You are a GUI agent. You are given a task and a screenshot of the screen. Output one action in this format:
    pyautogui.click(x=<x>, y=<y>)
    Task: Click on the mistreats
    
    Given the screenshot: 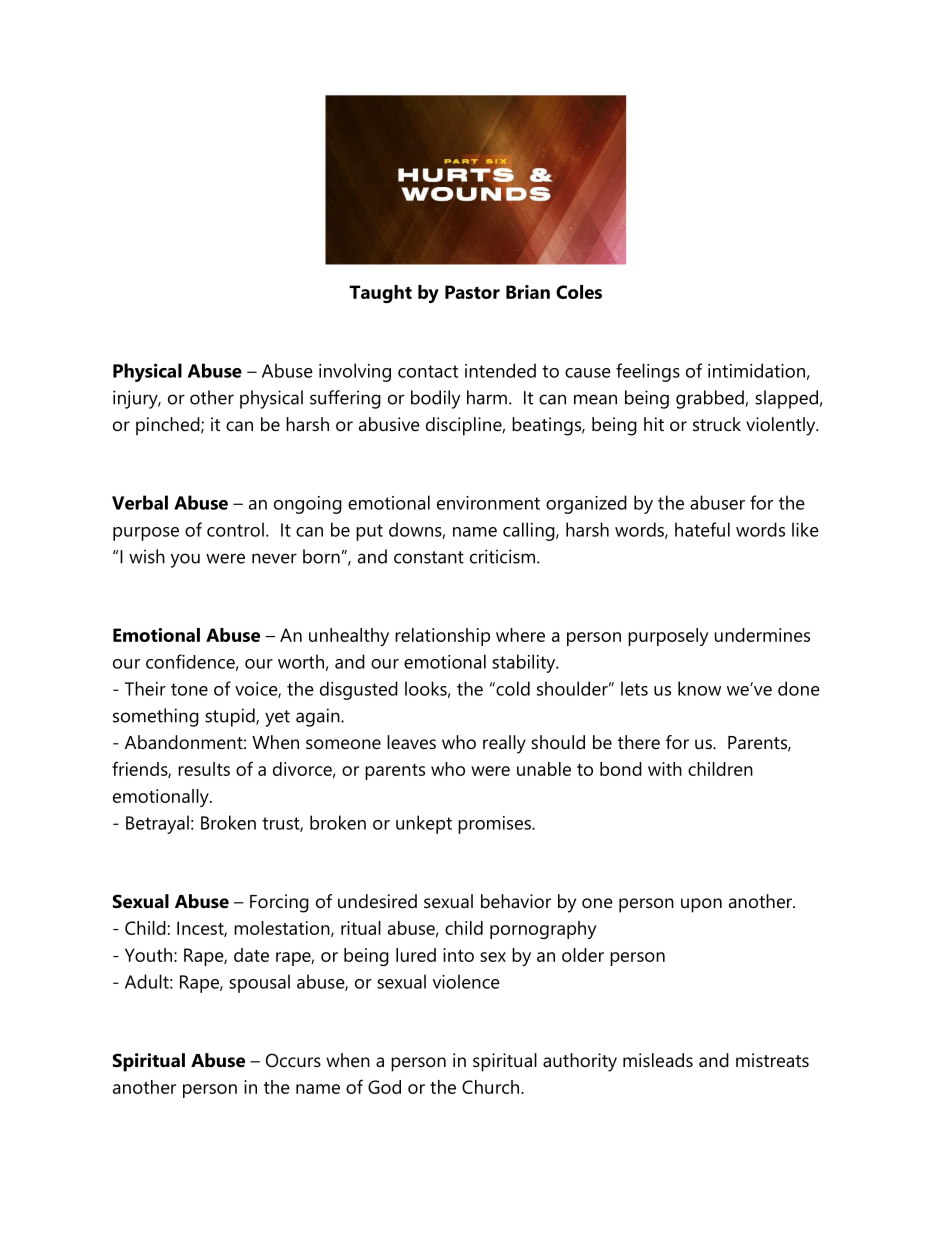 What is the action you would take?
    pyautogui.click(x=772, y=1060)
